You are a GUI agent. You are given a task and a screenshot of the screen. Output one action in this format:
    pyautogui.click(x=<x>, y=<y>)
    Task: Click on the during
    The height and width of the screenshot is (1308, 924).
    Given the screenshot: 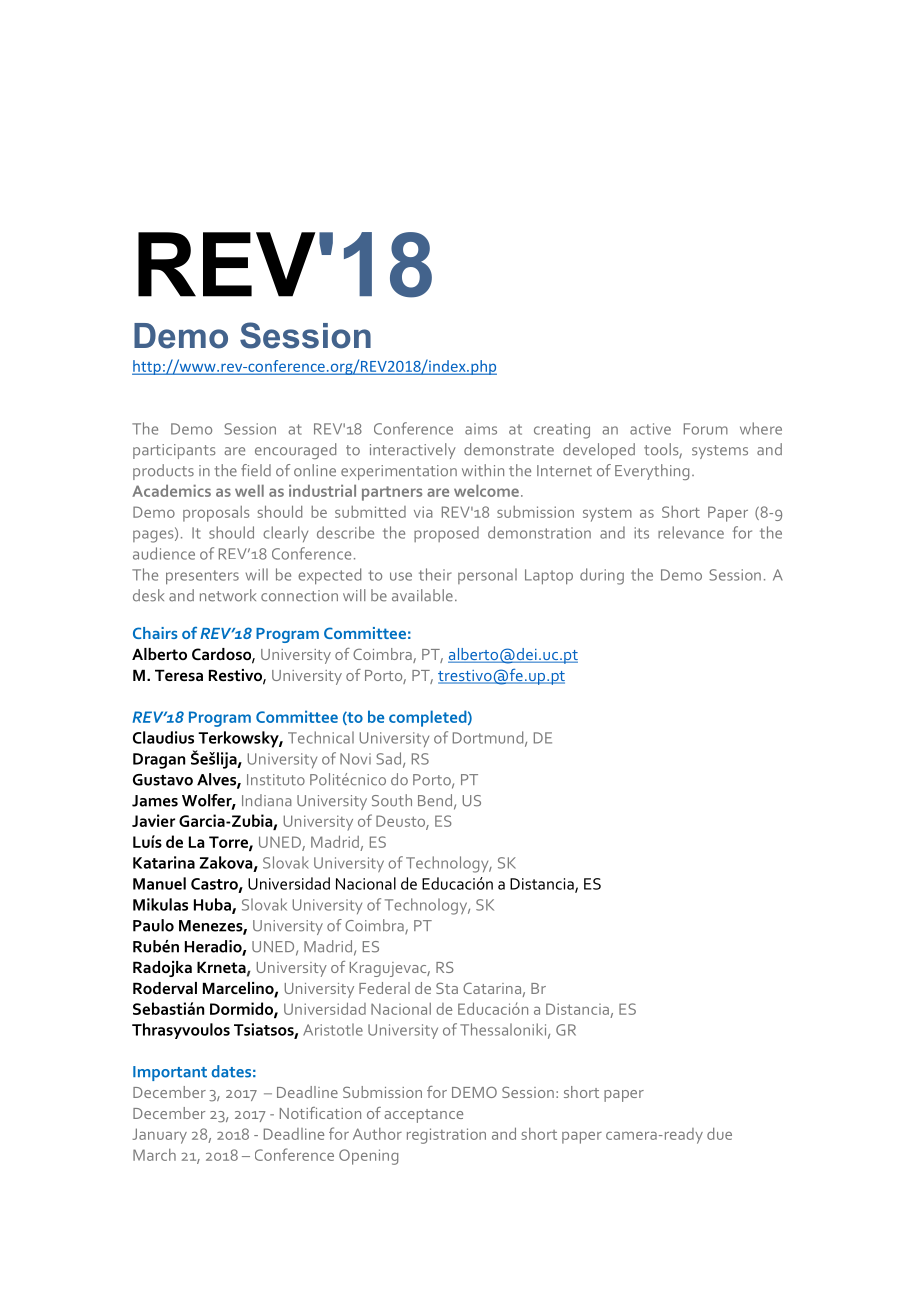 What is the action you would take?
    pyautogui.click(x=602, y=576)
